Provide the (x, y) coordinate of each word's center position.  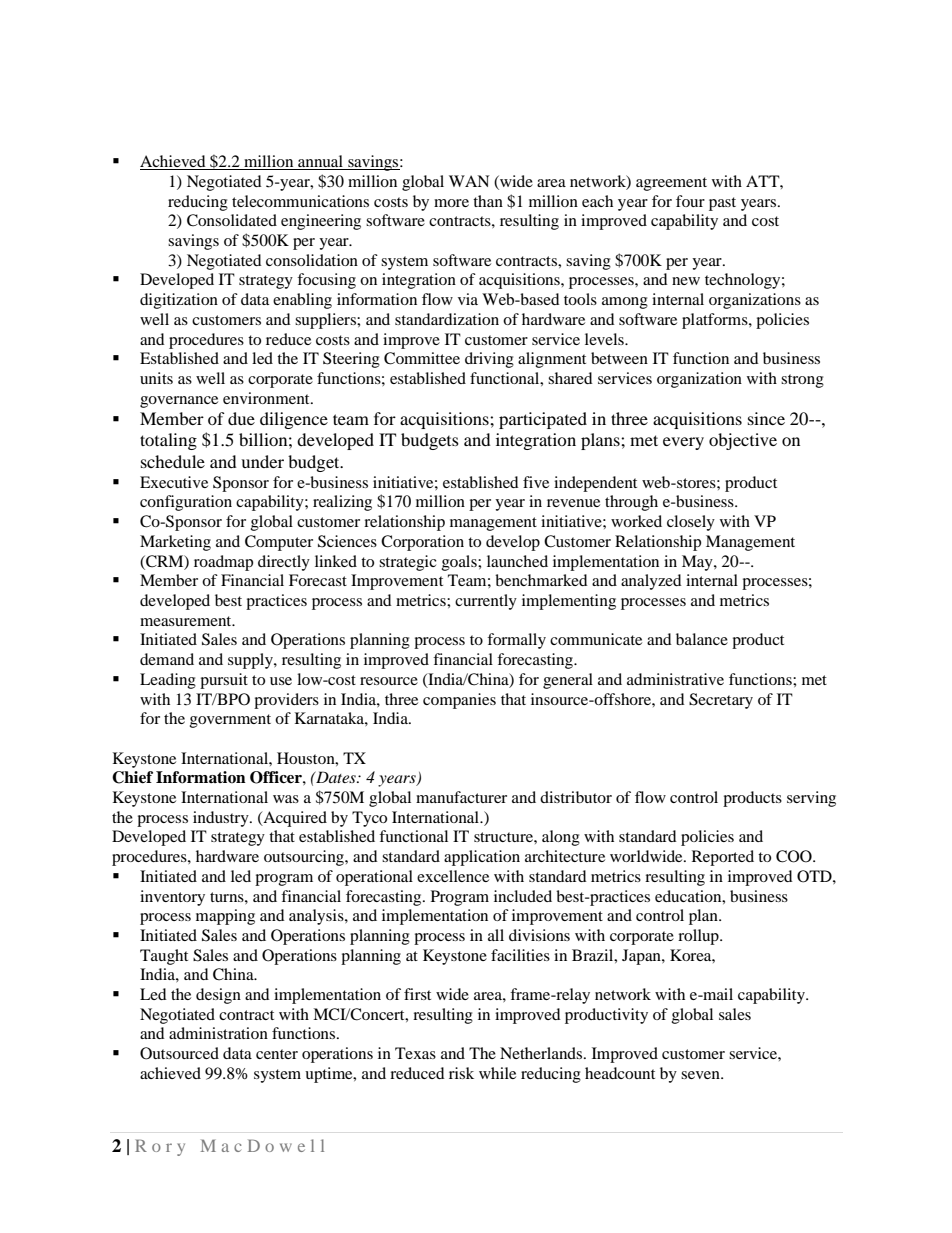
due (241, 418)
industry (222, 819)
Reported (723, 858)
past (722, 204)
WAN (469, 181)
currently (486, 602)
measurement (187, 621)
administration (218, 1033)
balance (702, 639)
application (482, 858)
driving (489, 360)
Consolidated (232, 220)
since (766, 418)
